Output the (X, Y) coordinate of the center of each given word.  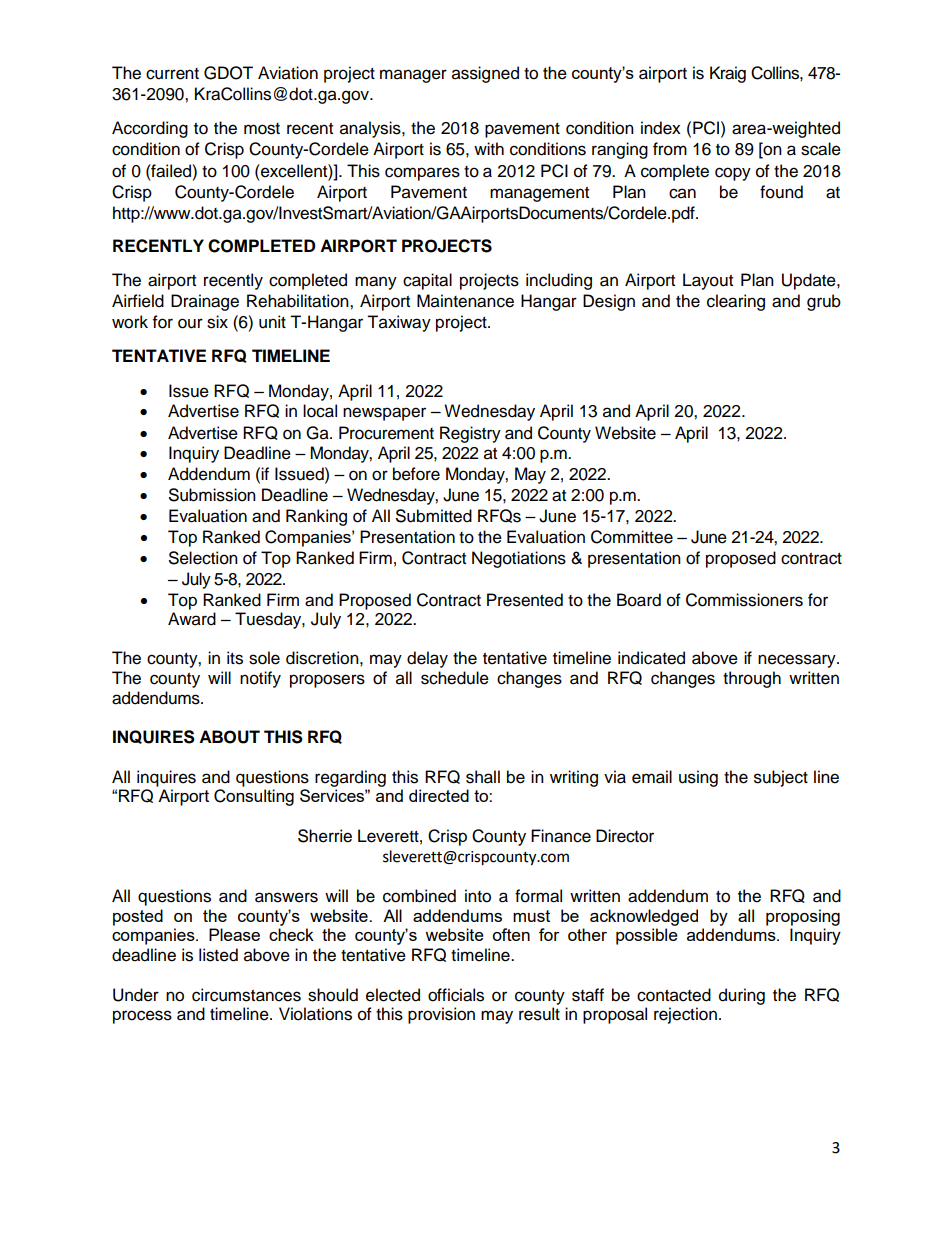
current (172, 74)
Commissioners (744, 600)
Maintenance (465, 301)
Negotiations (519, 559)
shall (483, 777)
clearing (736, 302)
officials (456, 995)
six (217, 322)
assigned (485, 74)
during (742, 996)
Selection (203, 558)
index (661, 128)
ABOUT (229, 737)
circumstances (246, 995)
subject (781, 778)
